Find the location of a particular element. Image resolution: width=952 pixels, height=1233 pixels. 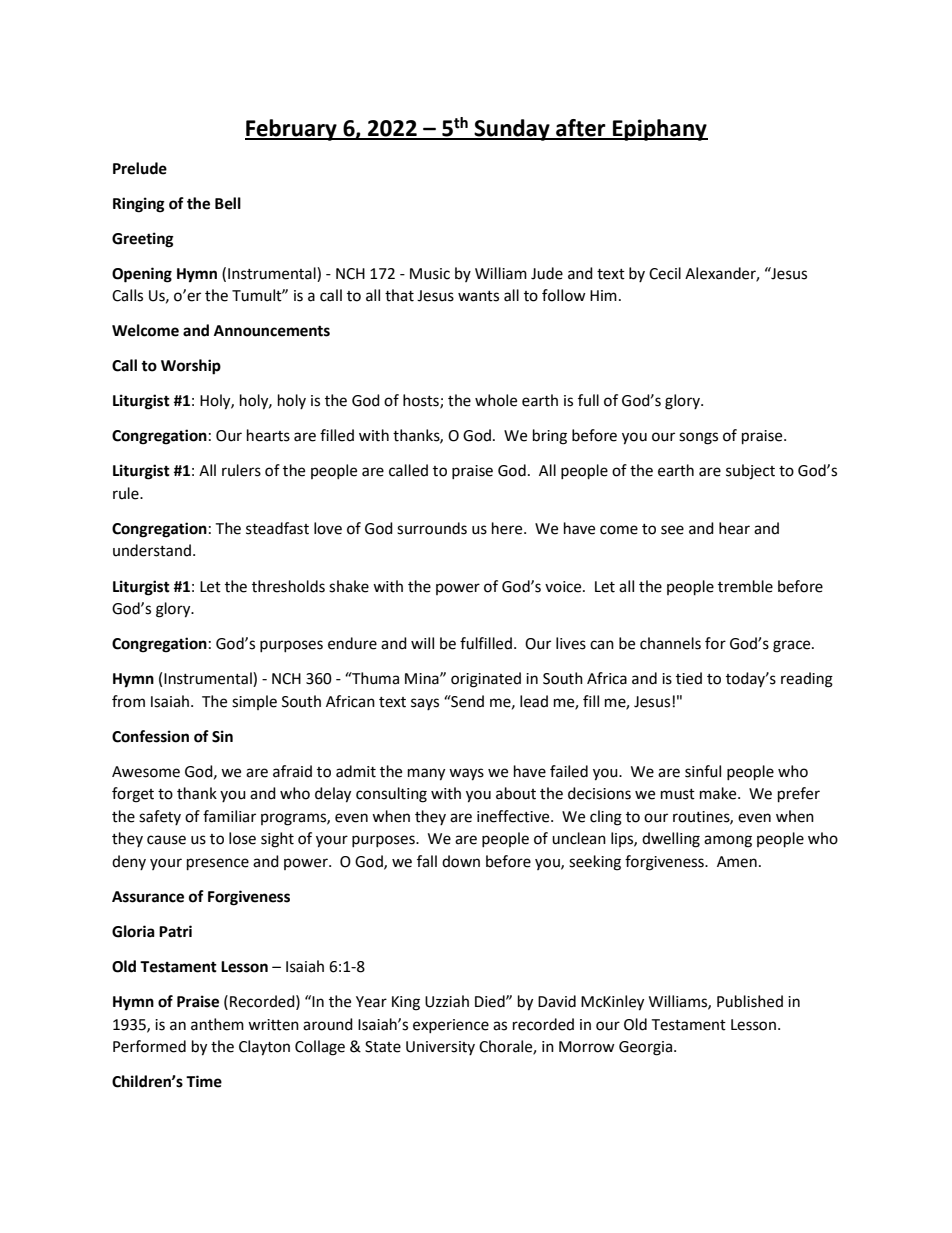

Epiphany is located at coordinates (659, 130).
